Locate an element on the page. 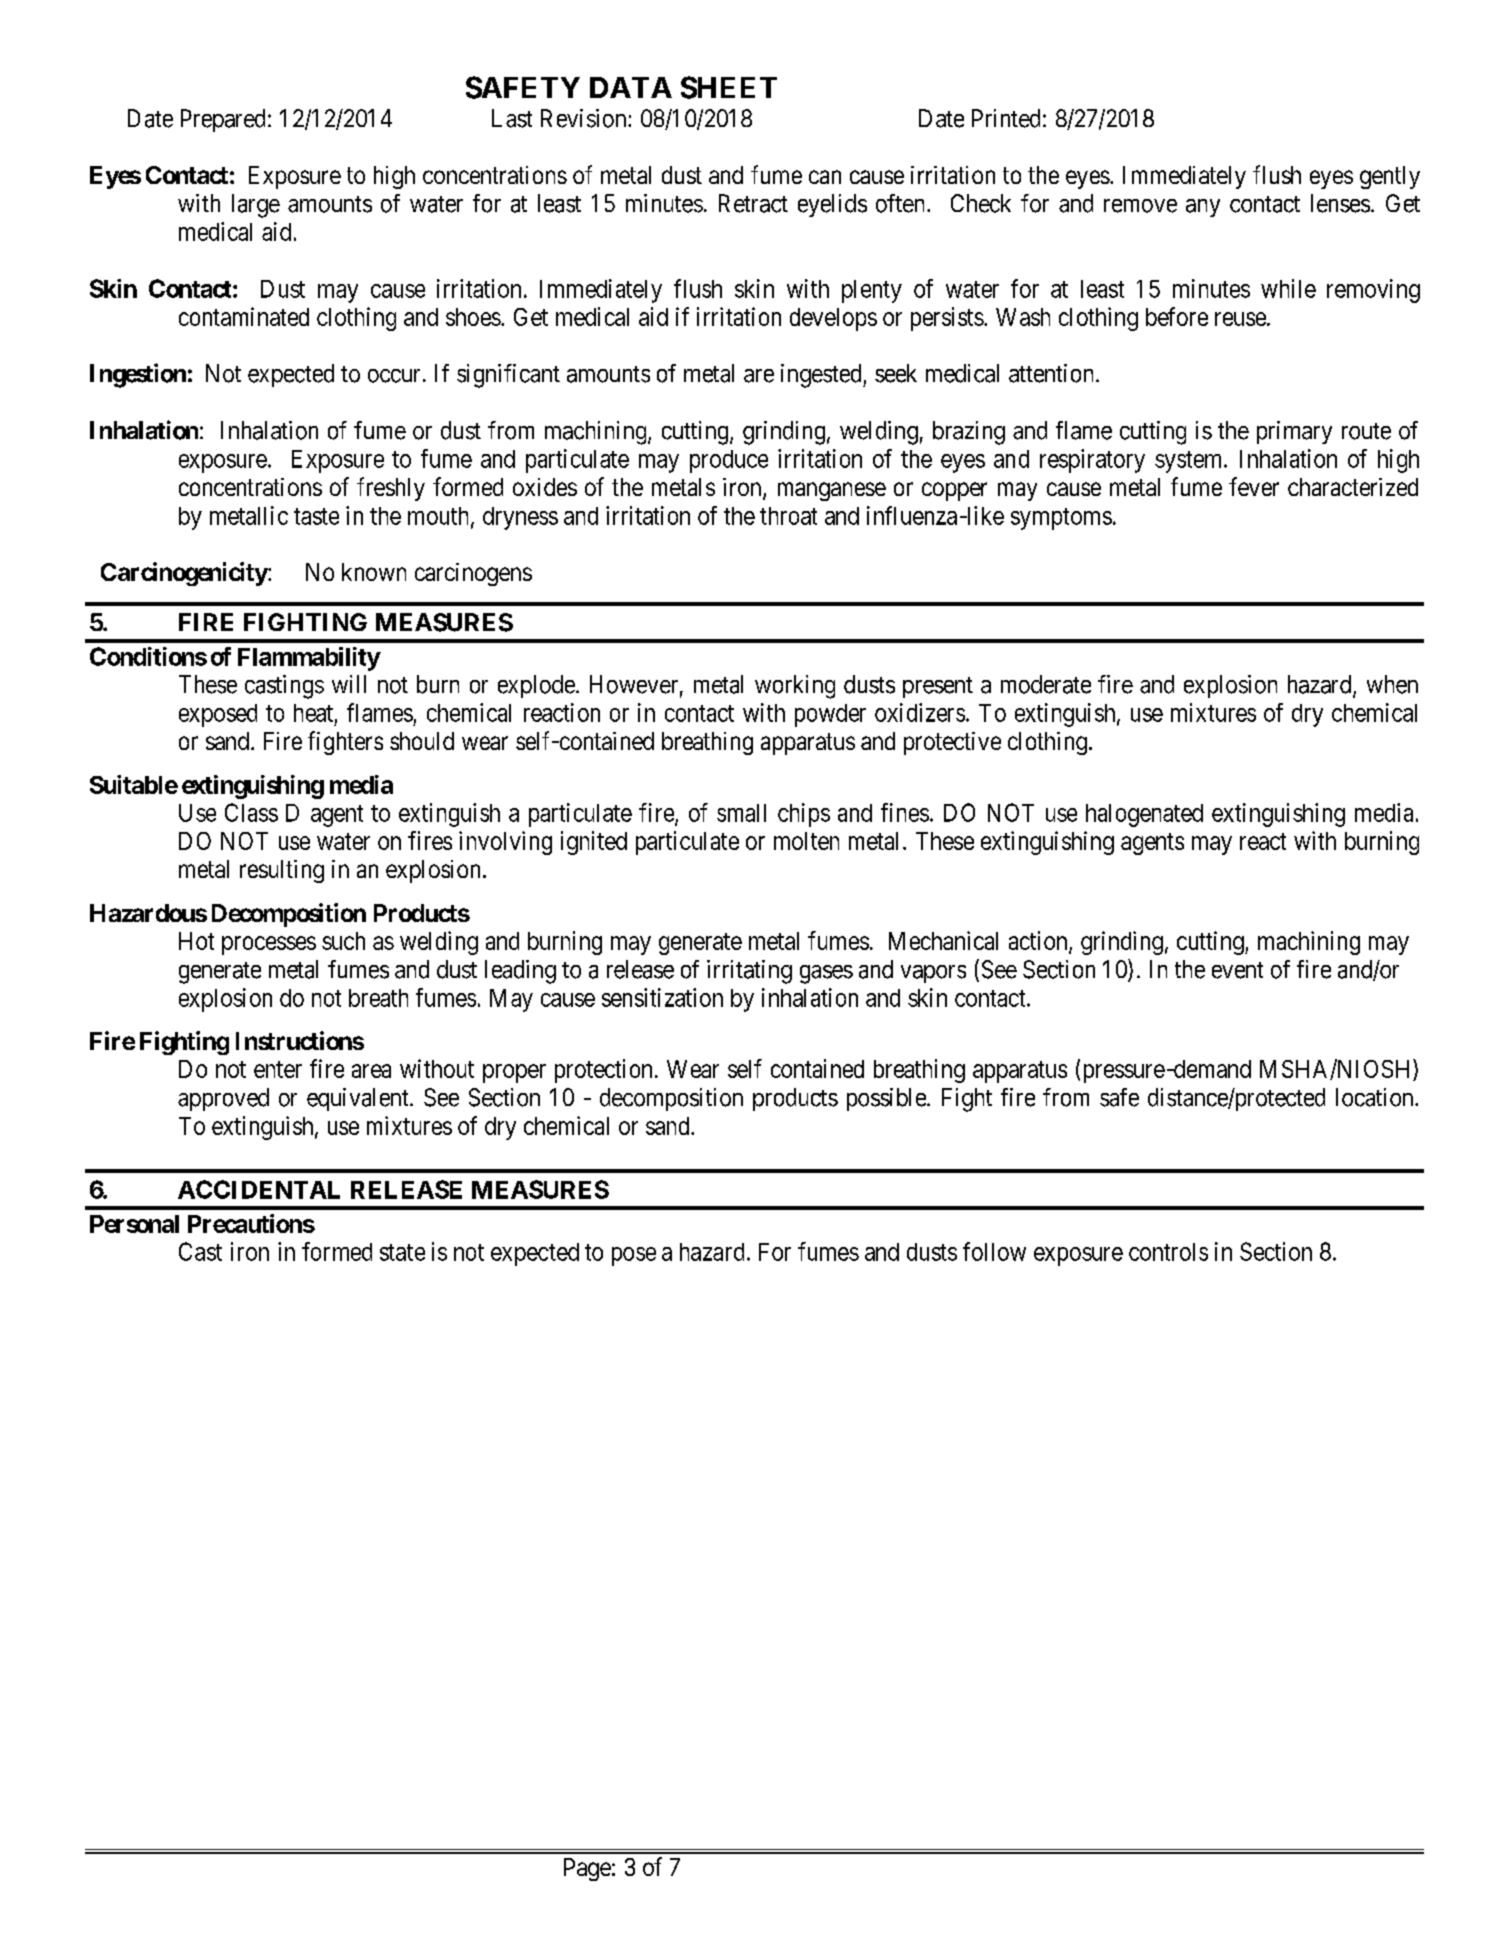 The height and width of the page is (1953, 1509). event is located at coordinates (1237, 970).
